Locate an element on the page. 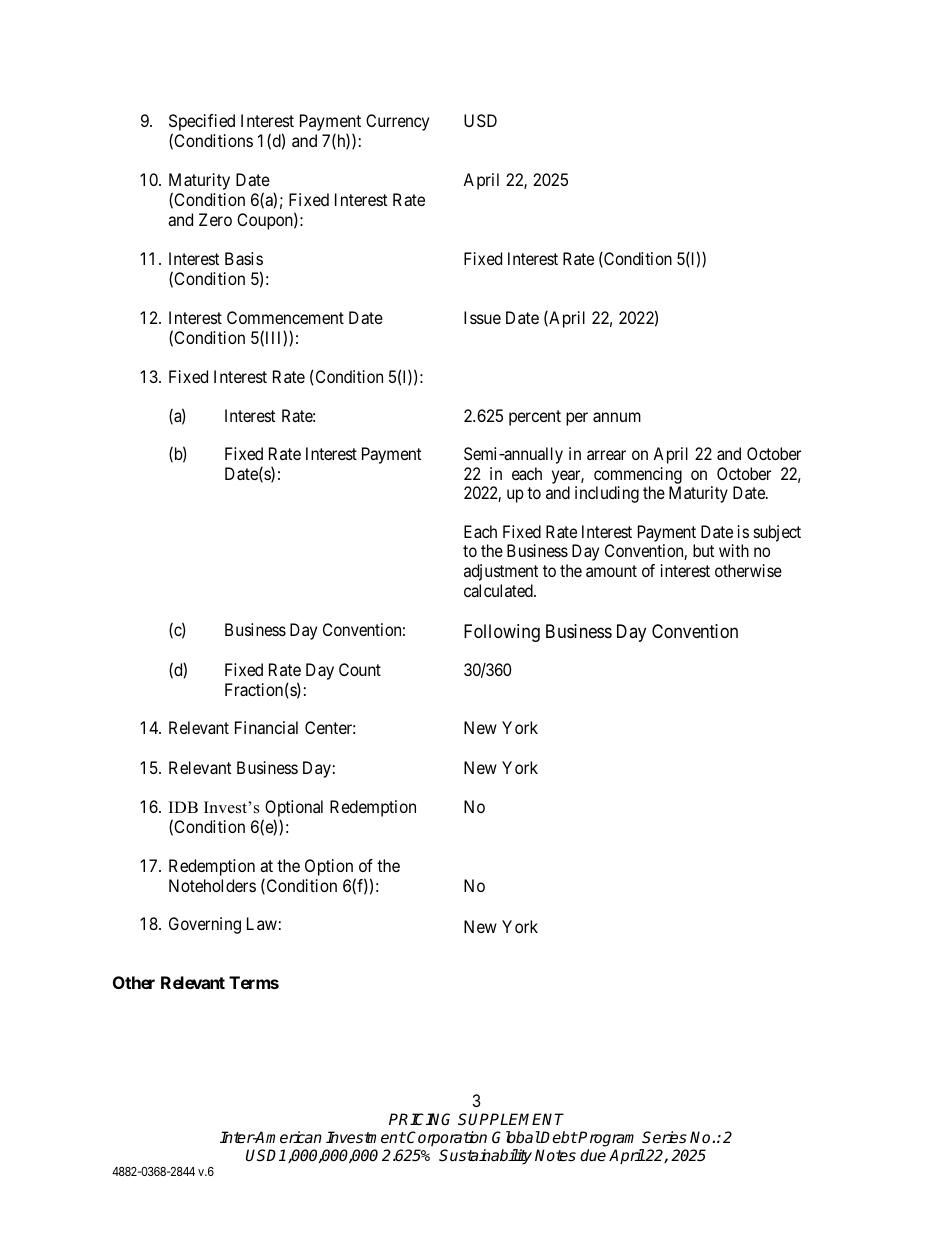  annum is located at coordinates (617, 417).
